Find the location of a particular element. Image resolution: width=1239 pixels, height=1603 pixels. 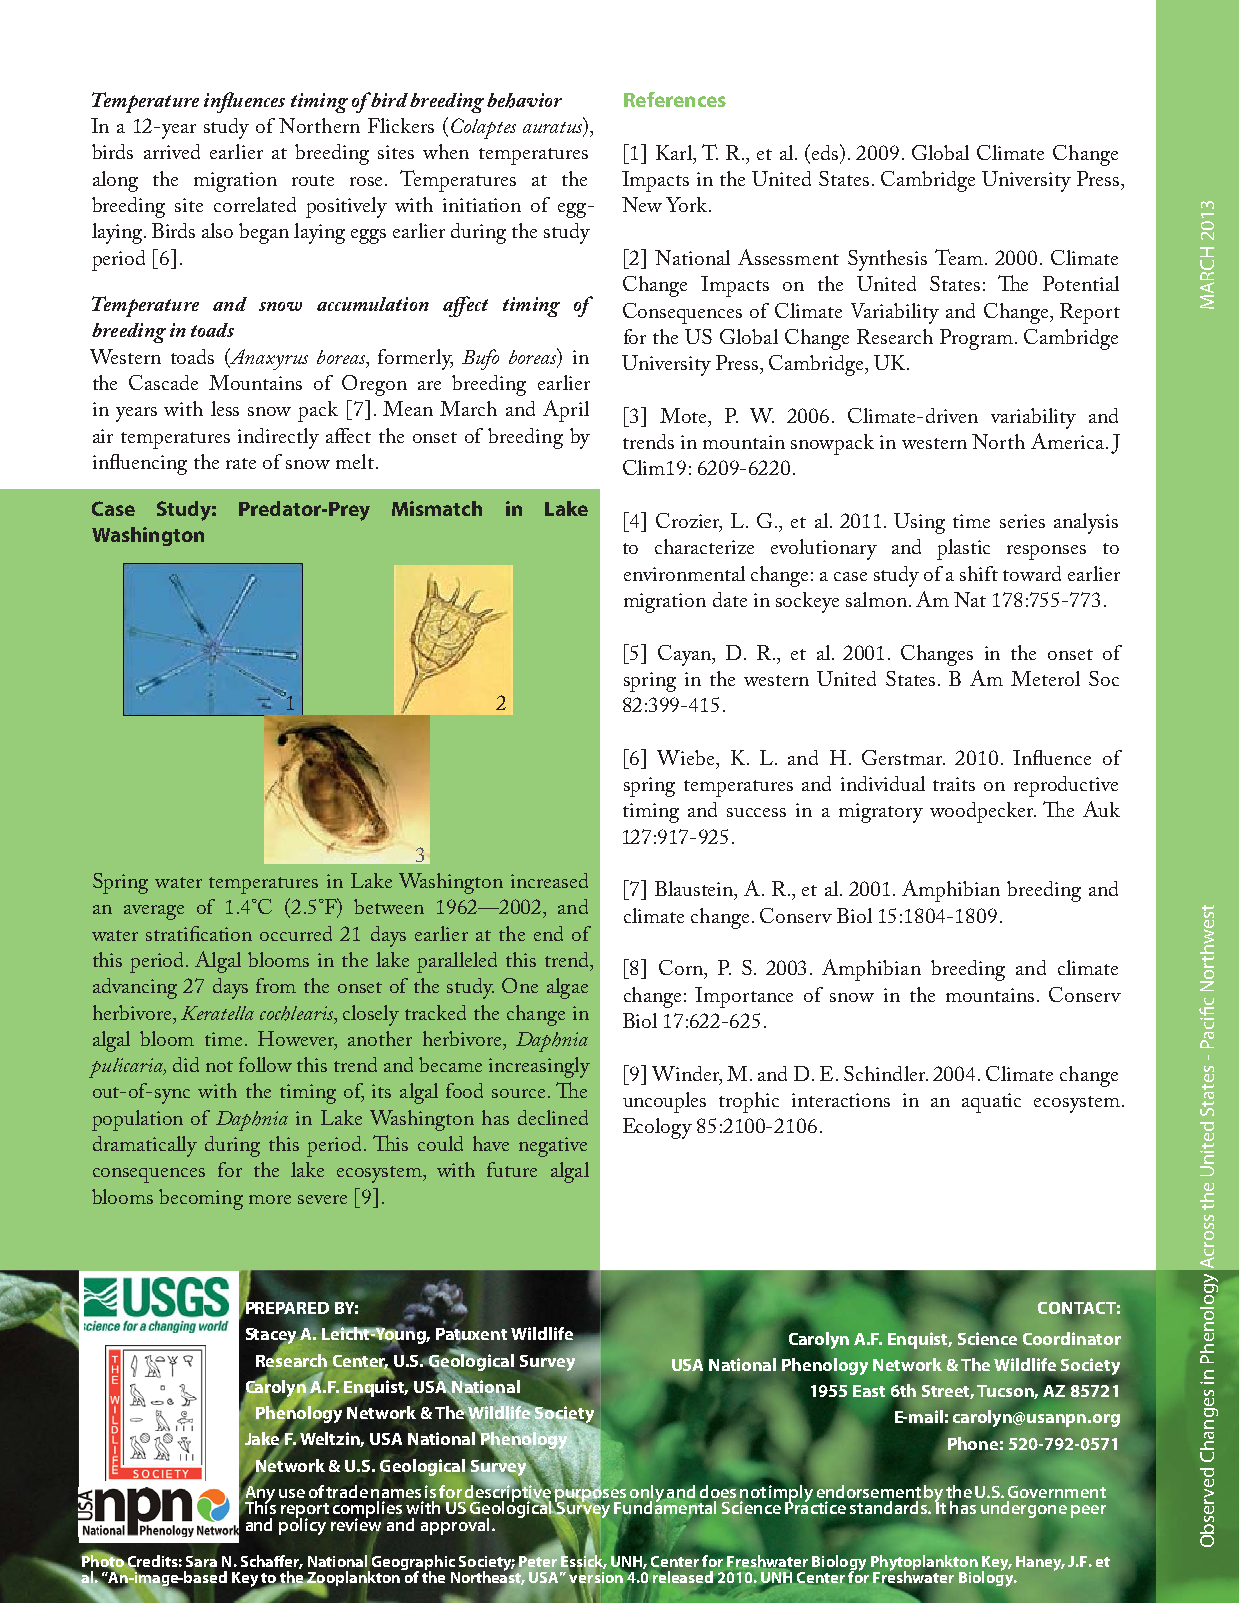

version is located at coordinates (597, 1577).
